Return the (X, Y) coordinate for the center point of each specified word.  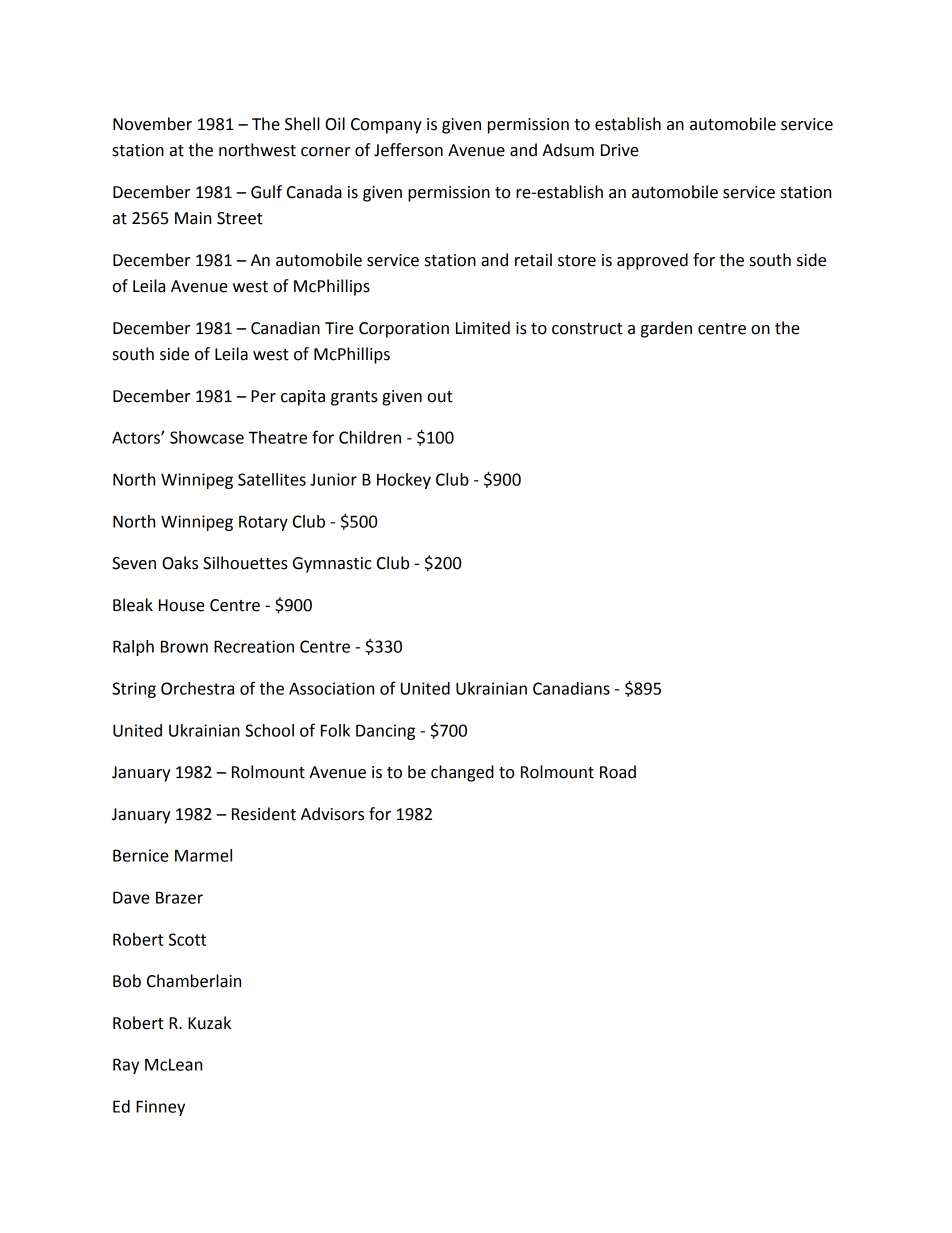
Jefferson (408, 150)
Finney (160, 1108)
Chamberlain (194, 981)
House (182, 605)
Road (618, 772)
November (152, 124)
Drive (620, 150)
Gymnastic (332, 565)
